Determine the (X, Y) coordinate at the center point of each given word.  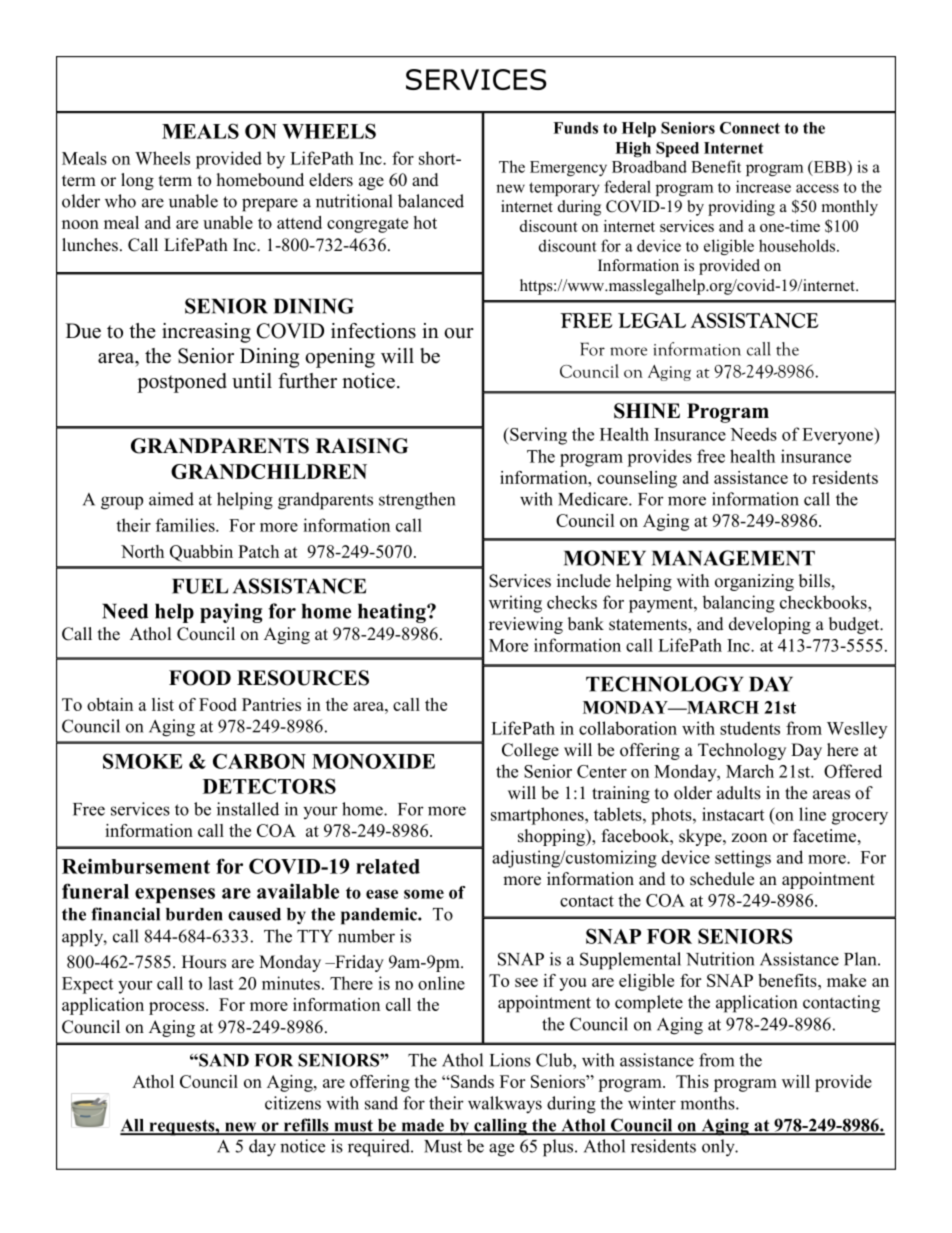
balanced (431, 201)
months (708, 1103)
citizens (293, 1103)
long (137, 181)
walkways (505, 1105)
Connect (750, 128)
